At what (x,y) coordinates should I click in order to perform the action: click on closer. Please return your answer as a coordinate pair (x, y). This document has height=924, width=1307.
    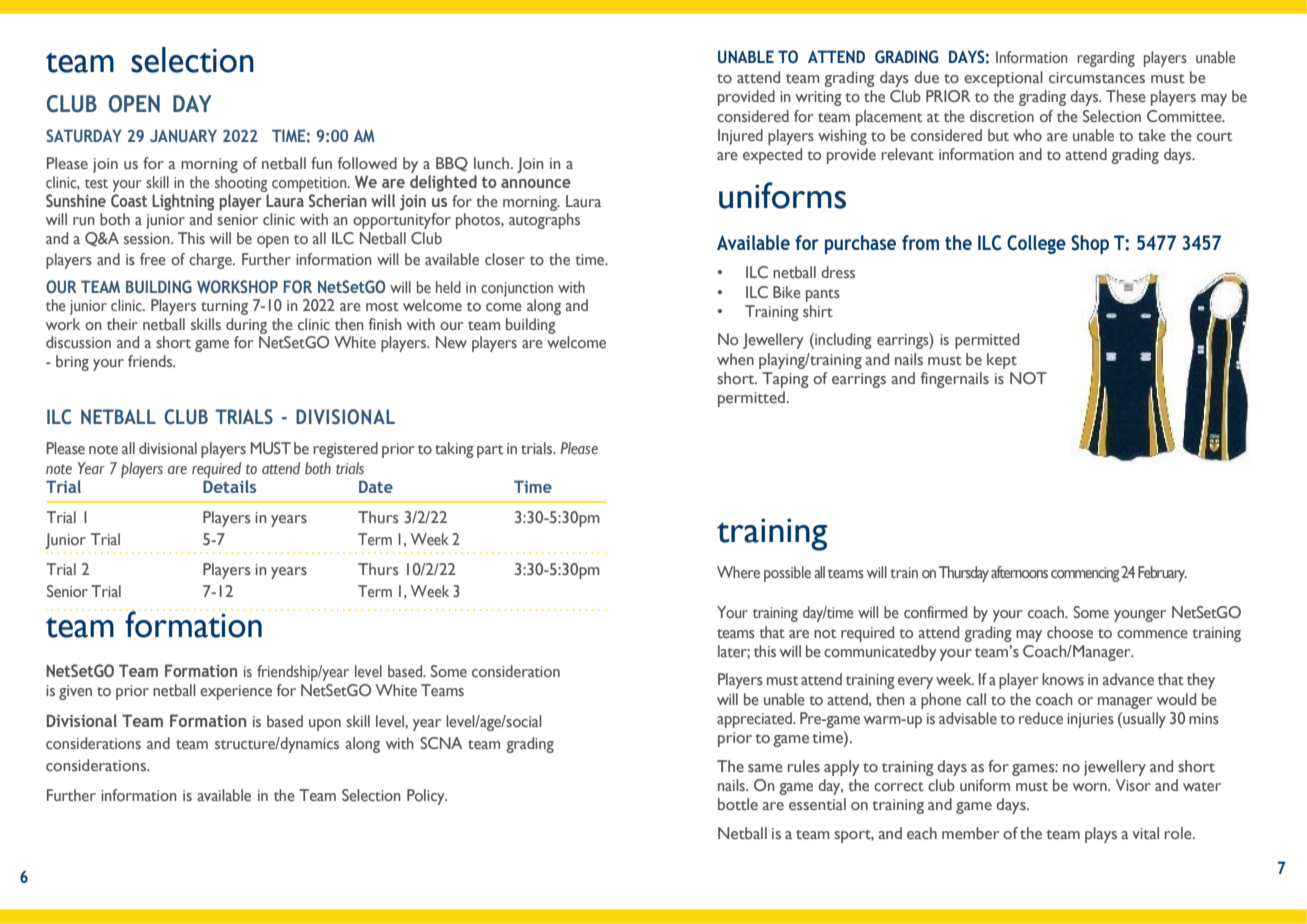
    Looking at the image, I should click on (505, 259).
